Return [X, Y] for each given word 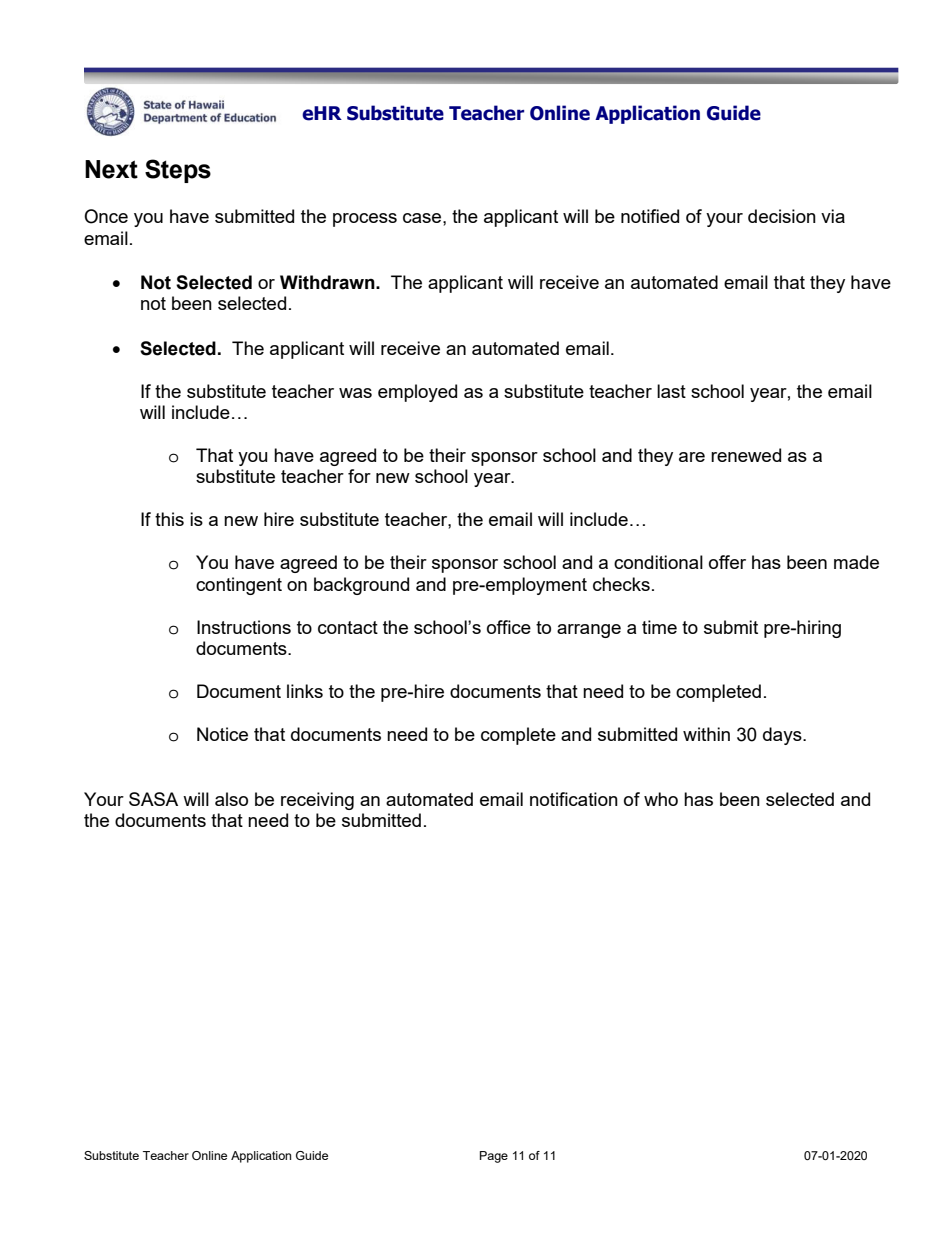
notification [574, 799]
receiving [317, 801]
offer [727, 562]
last [671, 391]
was [355, 393]
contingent [239, 586]
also [231, 799]
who [661, 799]
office [509, 627]
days [783, 736]
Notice [222, 734]
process [365, 220]
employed [417, 393]
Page [494, 1157]
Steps [178, 171]
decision [782, 216]
